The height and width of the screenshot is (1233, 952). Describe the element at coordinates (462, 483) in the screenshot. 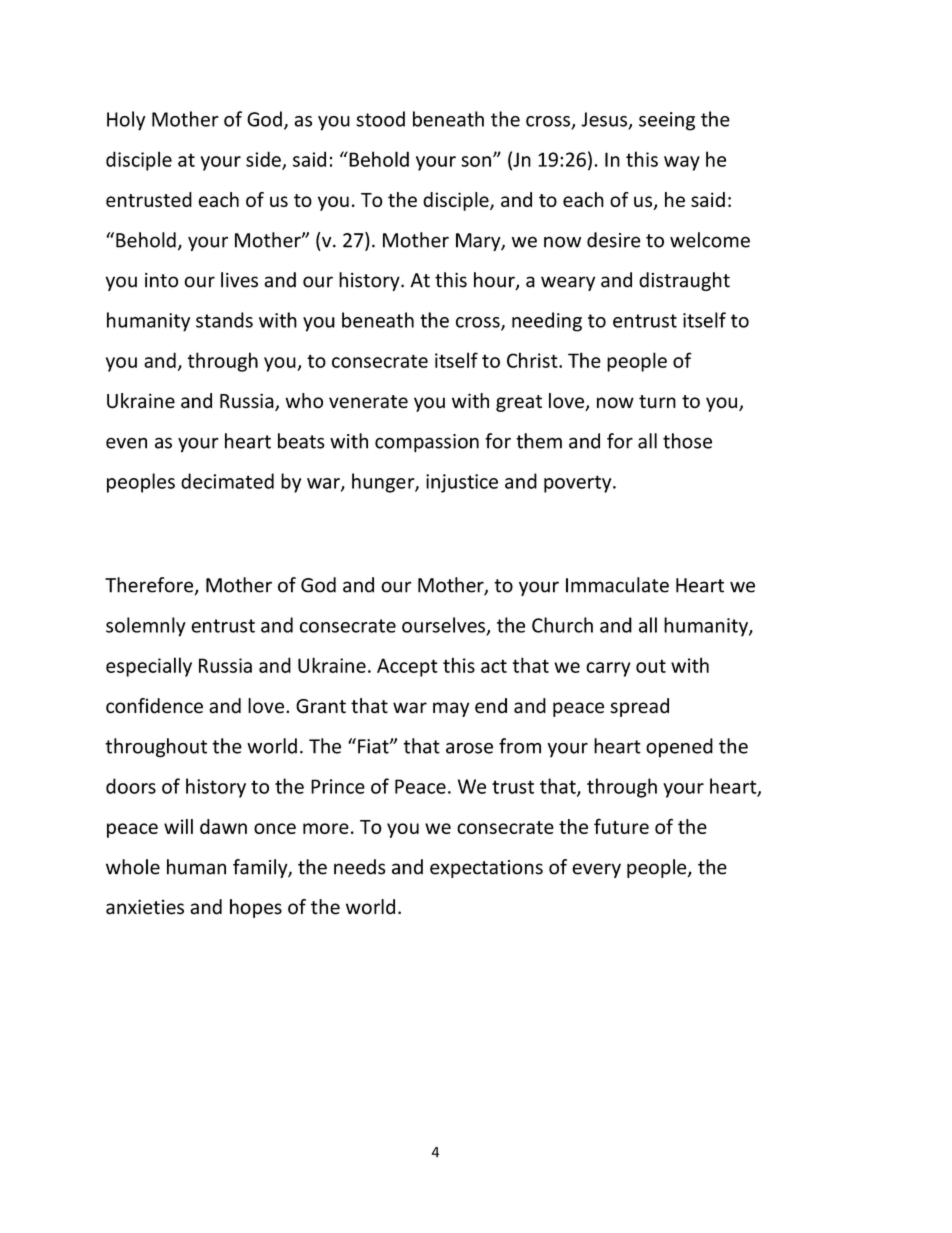

I see `injustice` at that location.
